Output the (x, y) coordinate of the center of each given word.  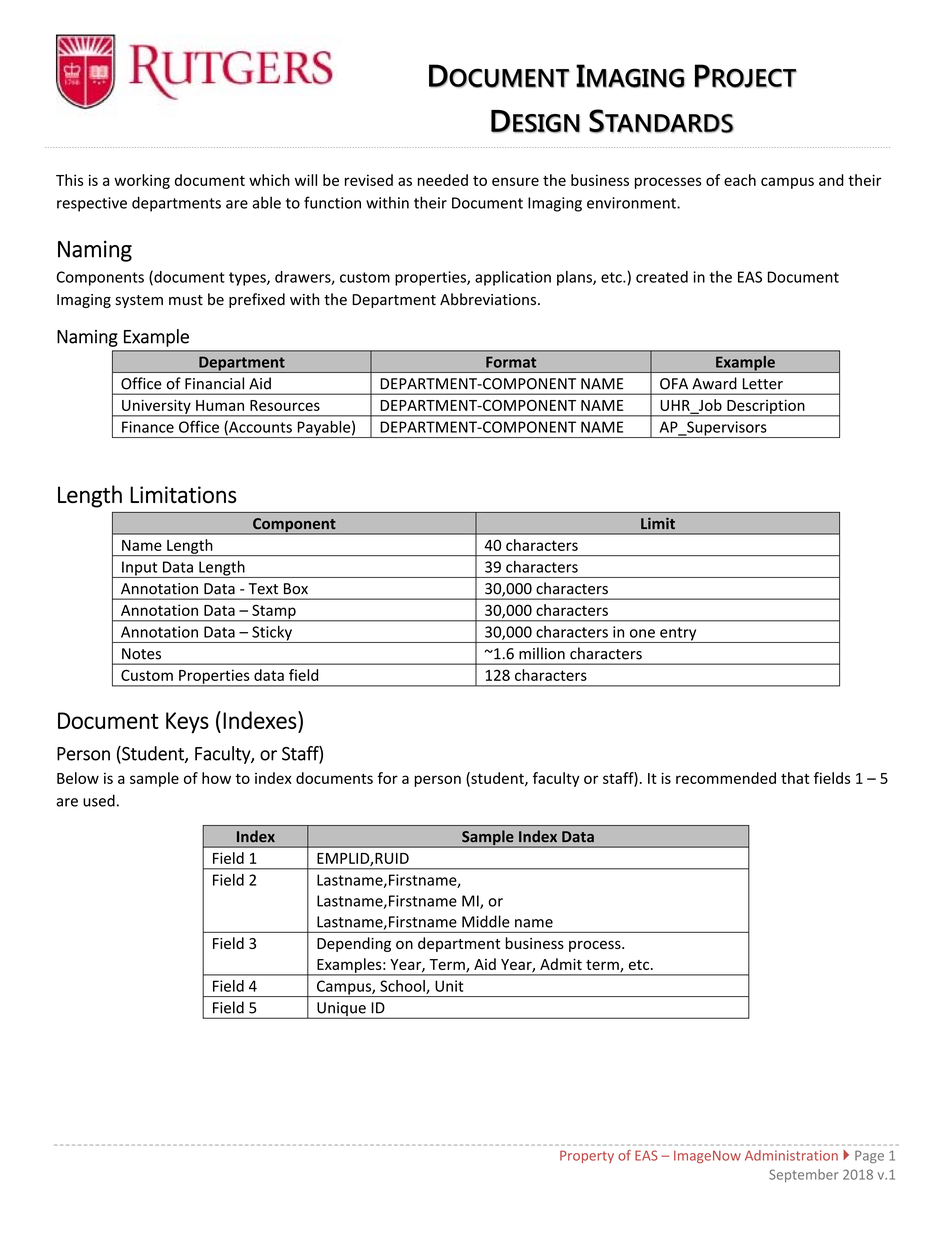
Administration (791, 1155)
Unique (341, 1010)
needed (443, 180)
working (142, 181)
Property (587, 1156)
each (740, 180)
